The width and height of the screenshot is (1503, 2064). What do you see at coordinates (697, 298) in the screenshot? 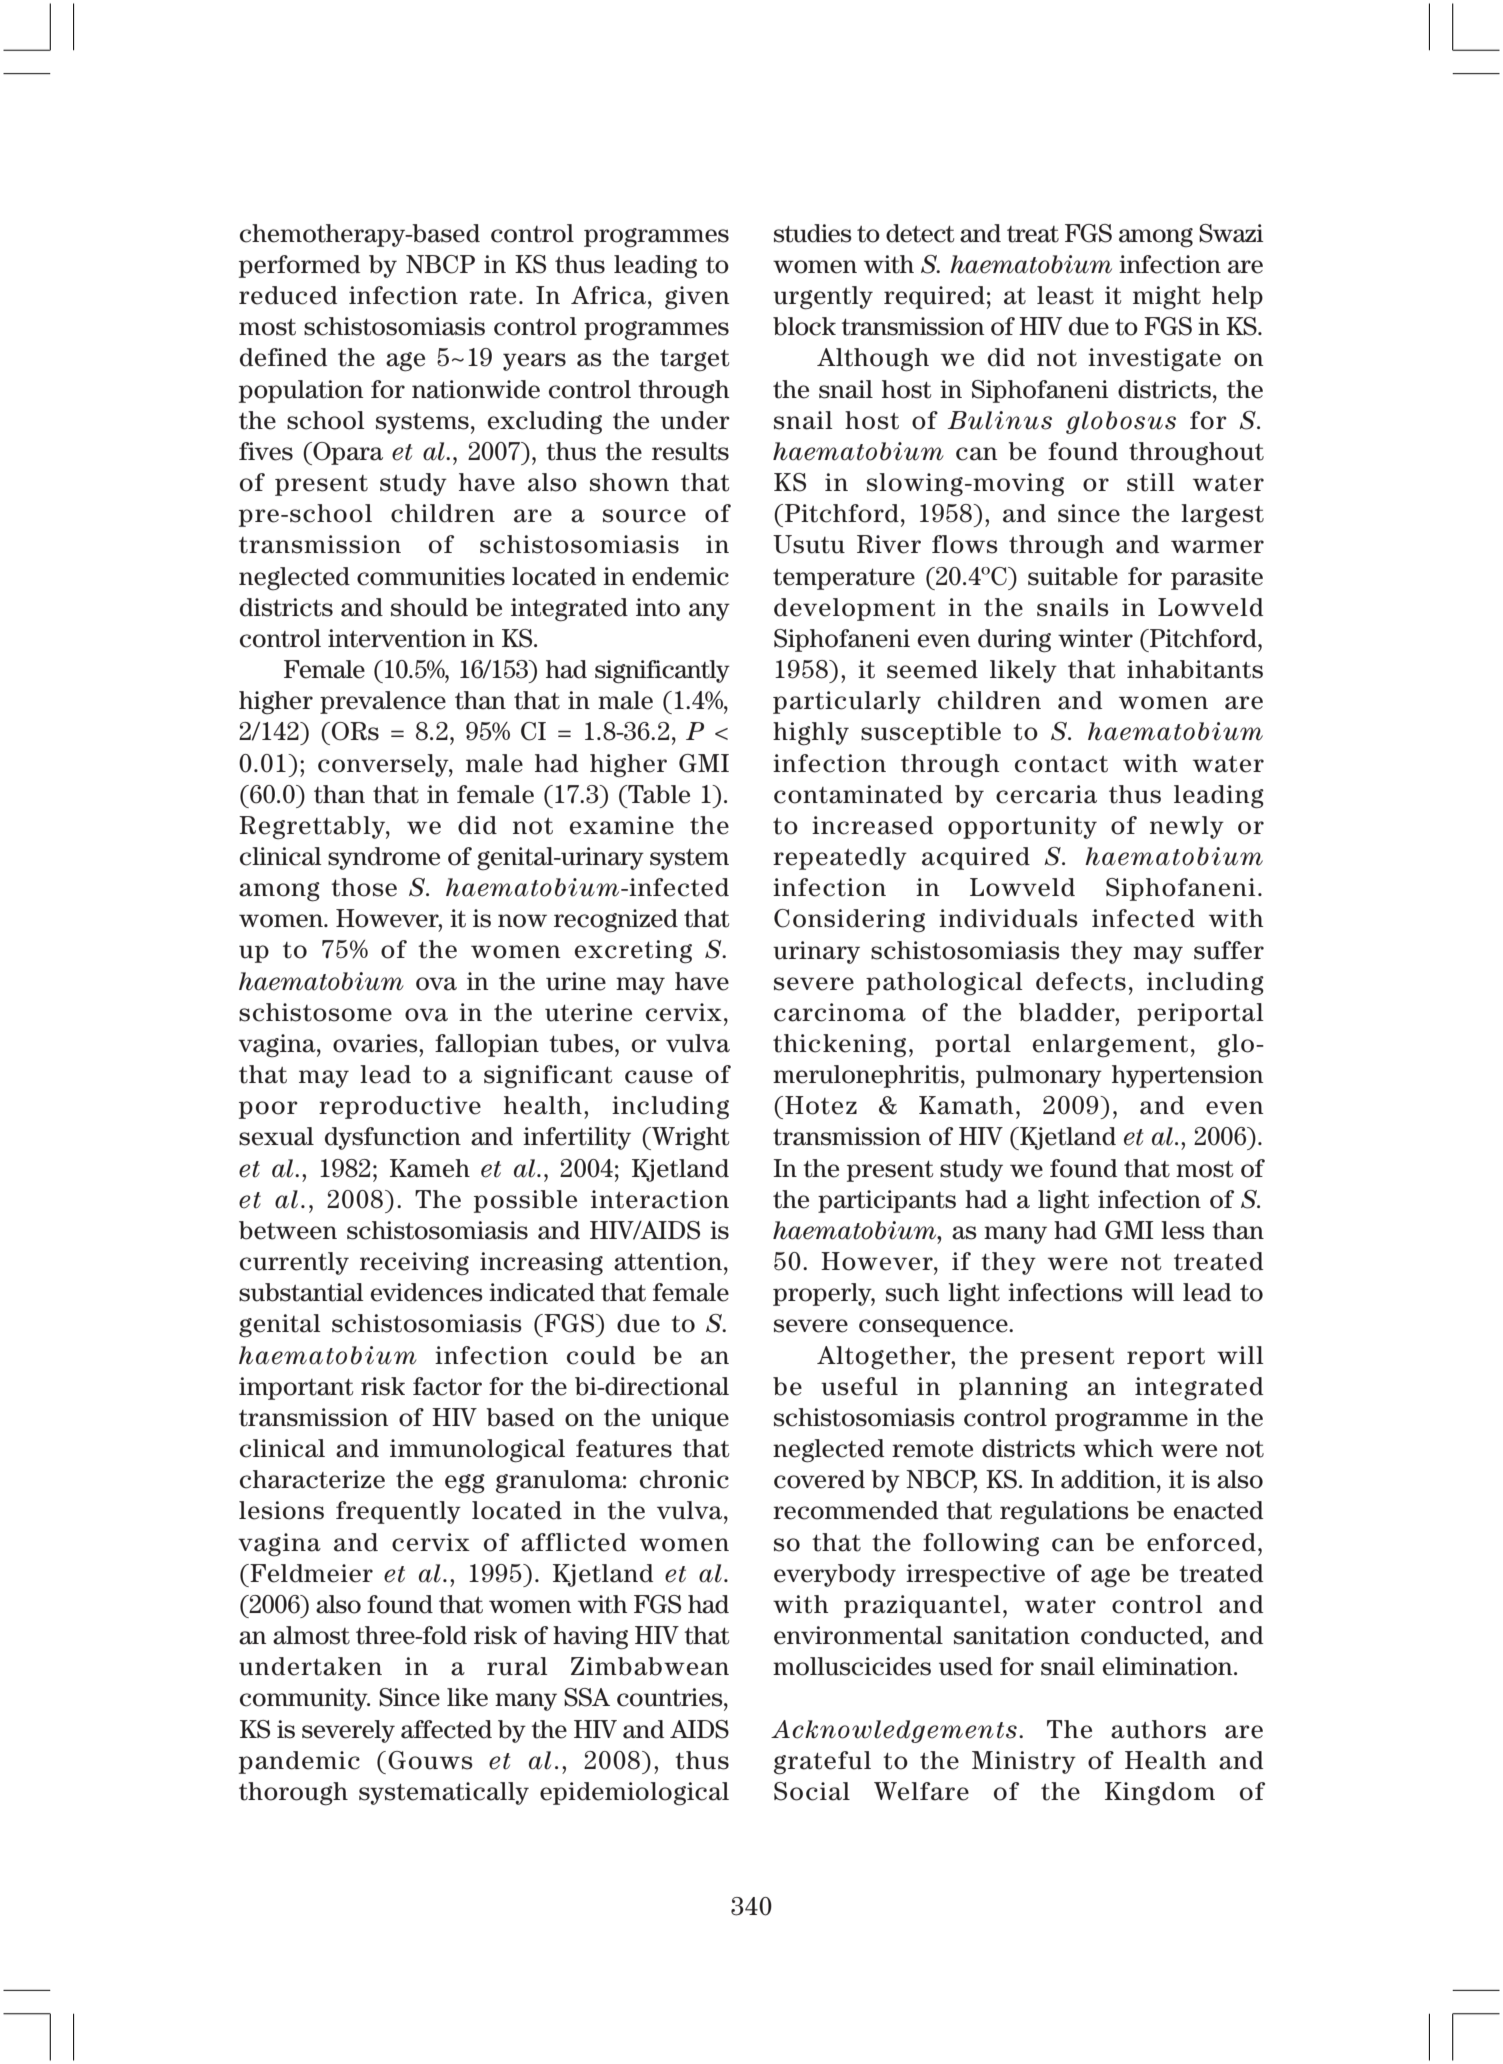
I see `given` at bounding box center [697, 298].
